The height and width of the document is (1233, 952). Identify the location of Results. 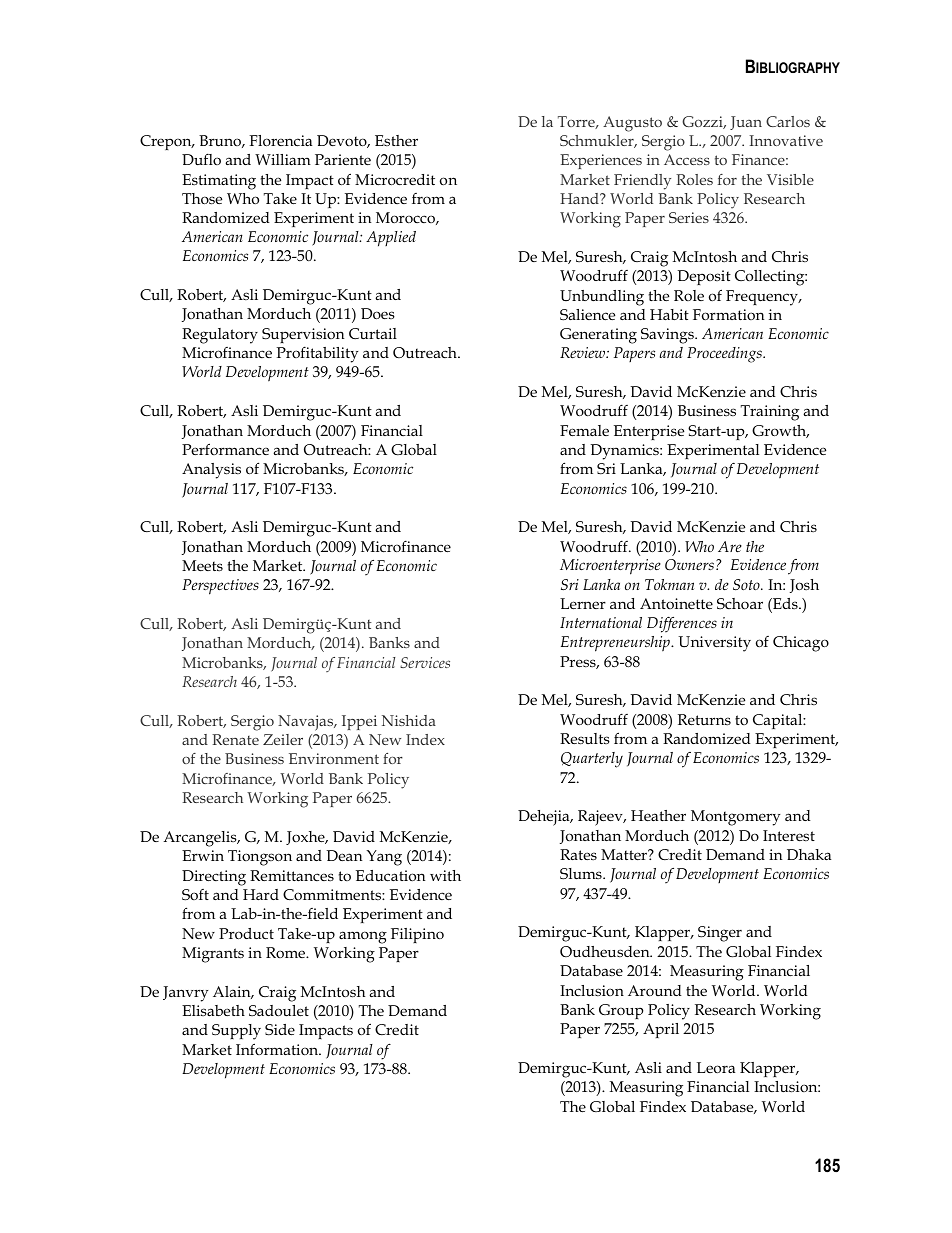
(585, 739).
